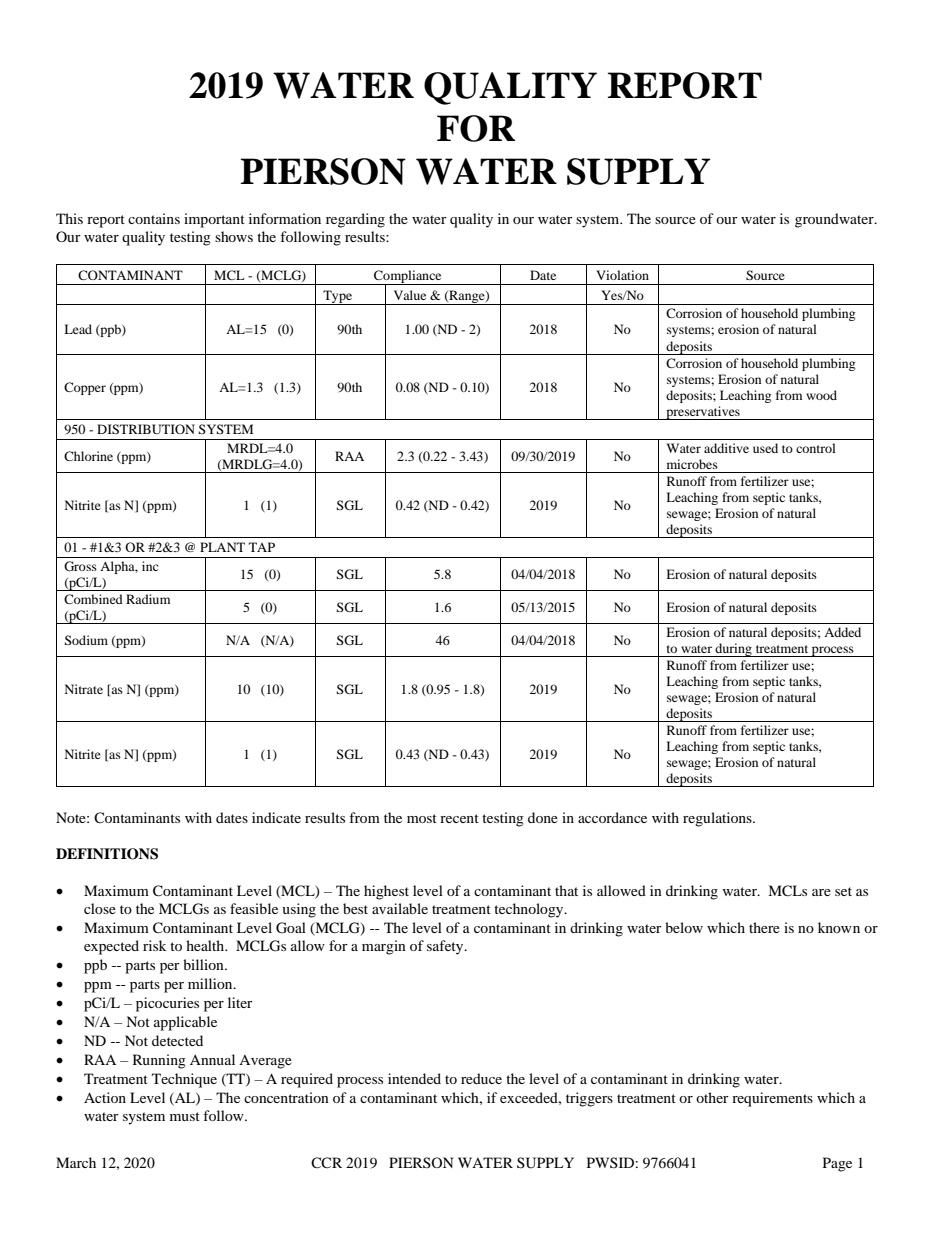 The width and height of the screenshot is (952, 1233). Describe the element at coordinates (446, 947) in the screenshot. I see `safety` at that location.
